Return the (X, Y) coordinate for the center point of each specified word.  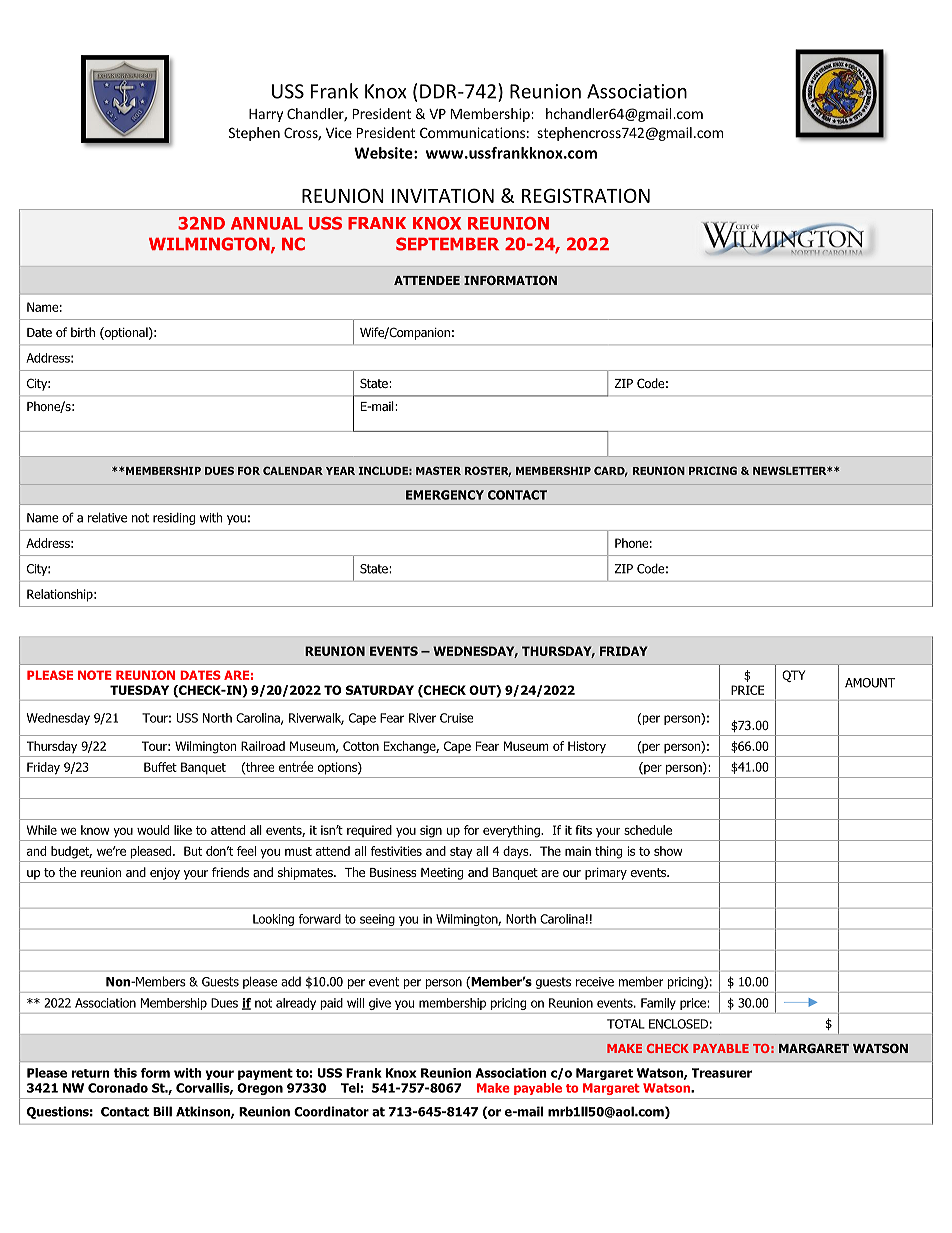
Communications (472, 132)
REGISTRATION (586, 195)
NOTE (95, 675)
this (125, 1073)
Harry (266, 115)
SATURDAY (380, 690)
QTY (793, 676)
